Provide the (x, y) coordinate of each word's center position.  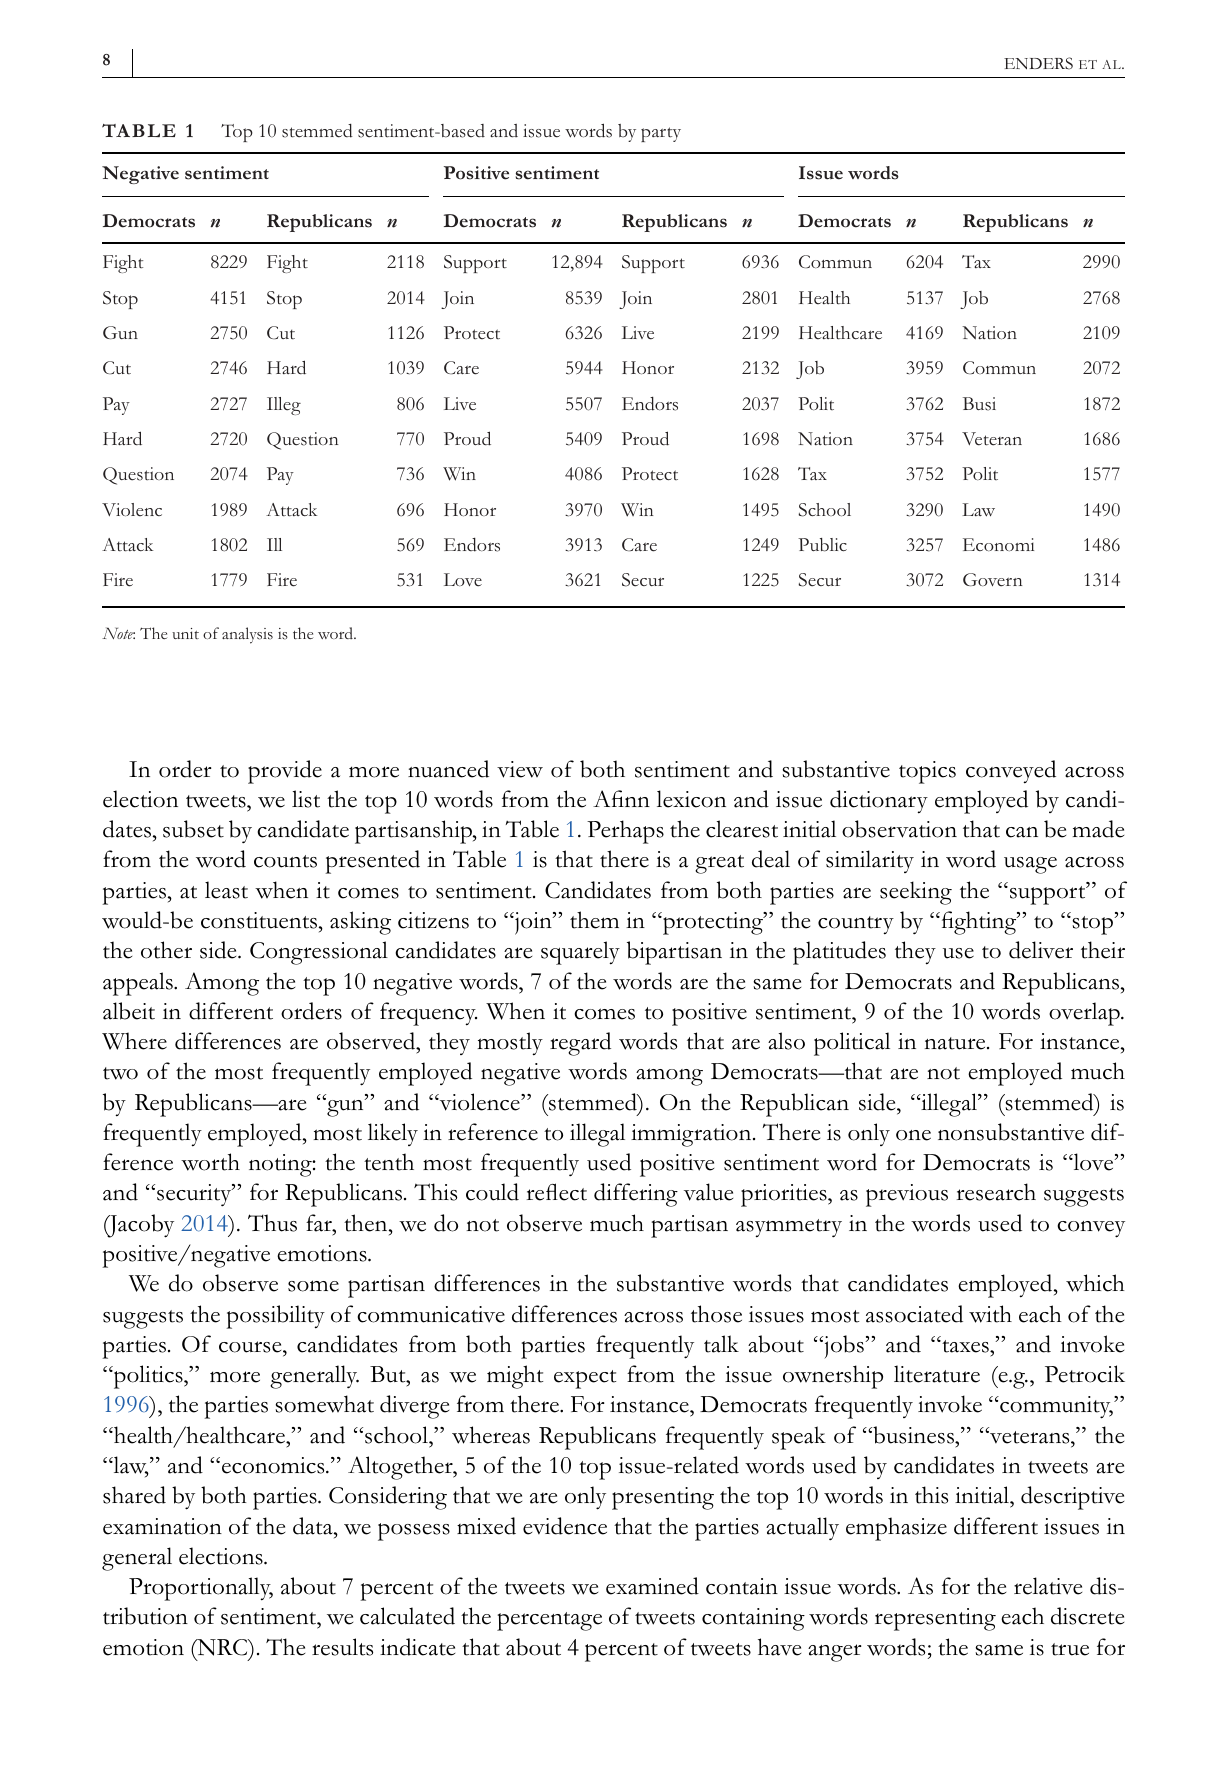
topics (927, 772)
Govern (992, 580)
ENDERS (1038, 63)
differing (636, 1195)
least (226, 890)
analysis (247, 635)
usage (1030, 865)
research (996, 1192)
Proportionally (201, 1589)
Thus (272, 1223)
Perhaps (625, 832)
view (520, 769)
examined (652, 1586)
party (661, 134)
